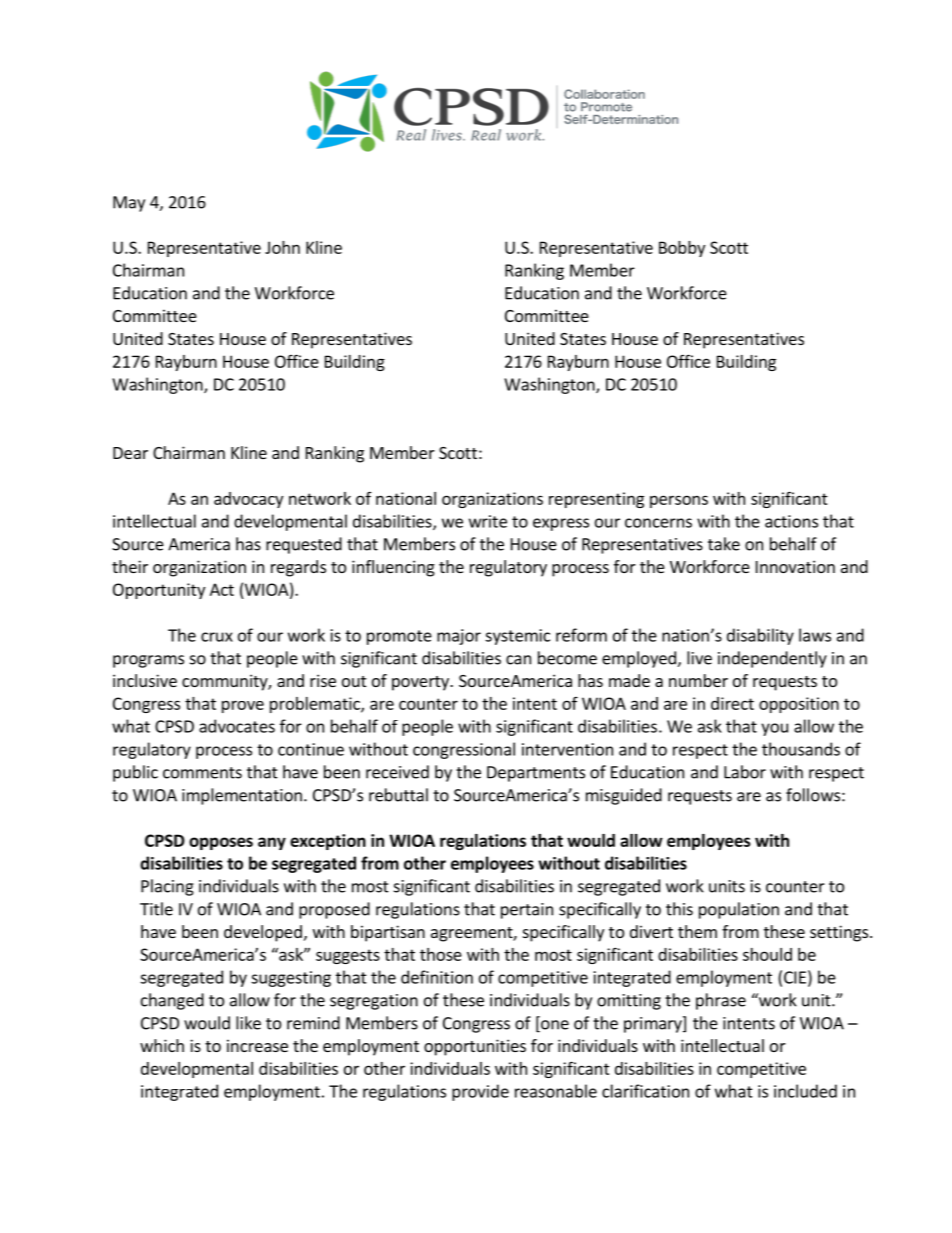  I want to click on increase, so click(257, 1045).
